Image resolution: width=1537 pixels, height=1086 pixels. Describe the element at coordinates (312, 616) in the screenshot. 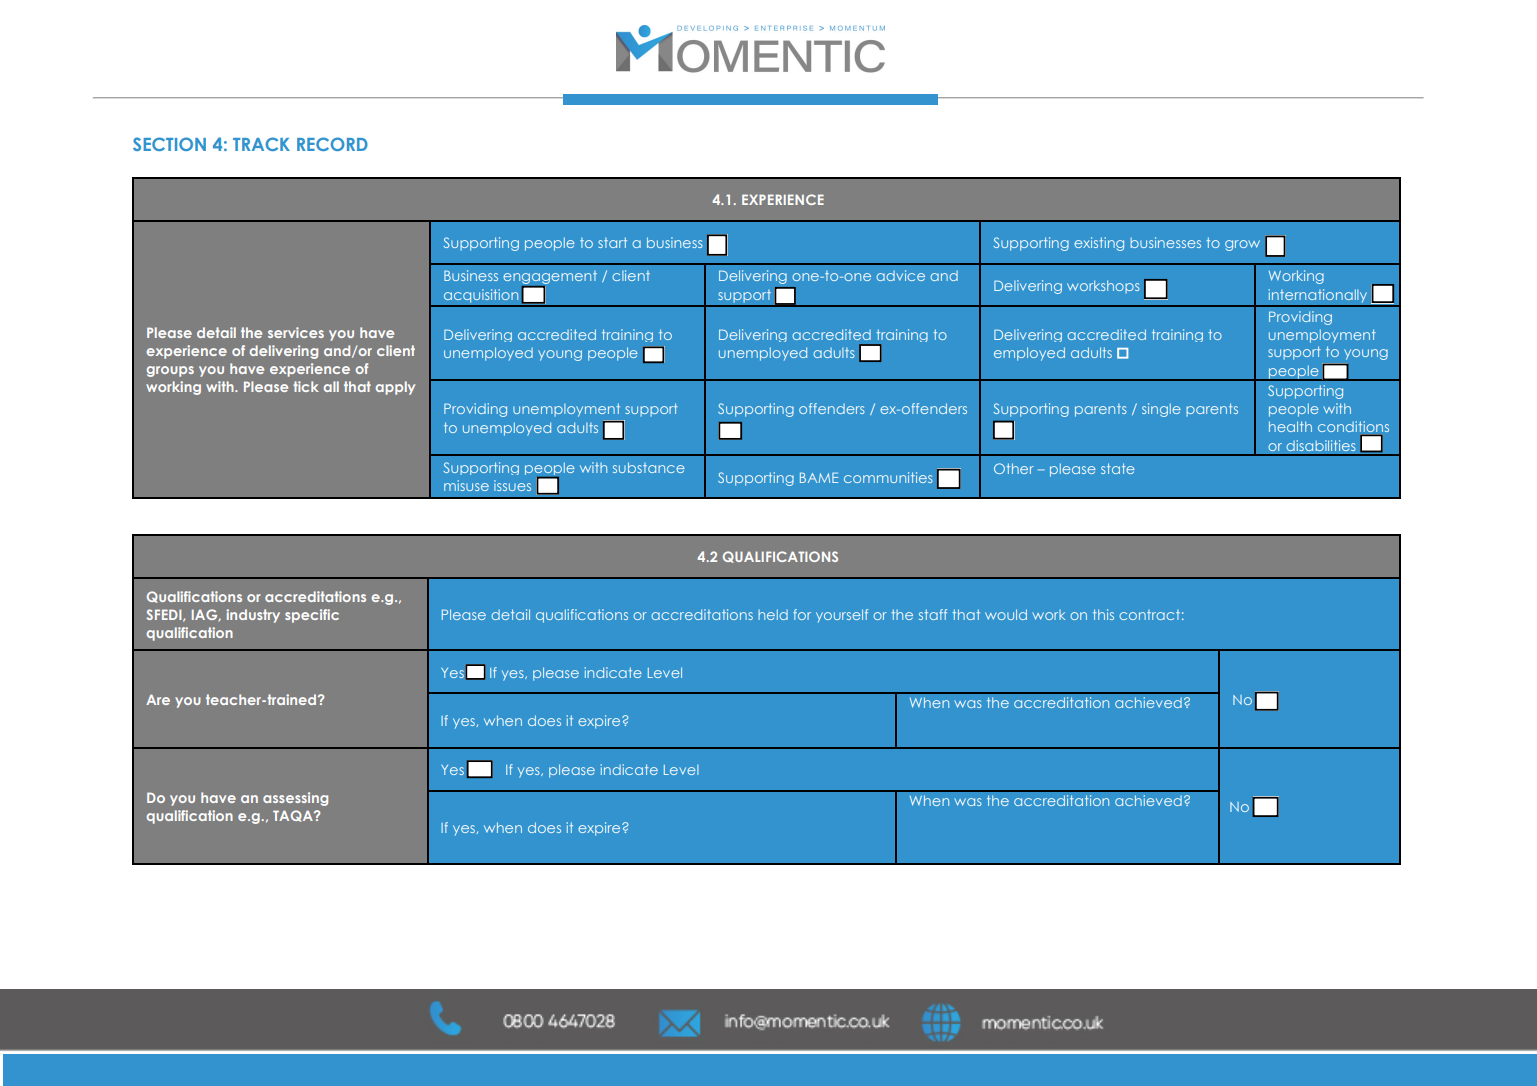

I see `specific` at that location.
